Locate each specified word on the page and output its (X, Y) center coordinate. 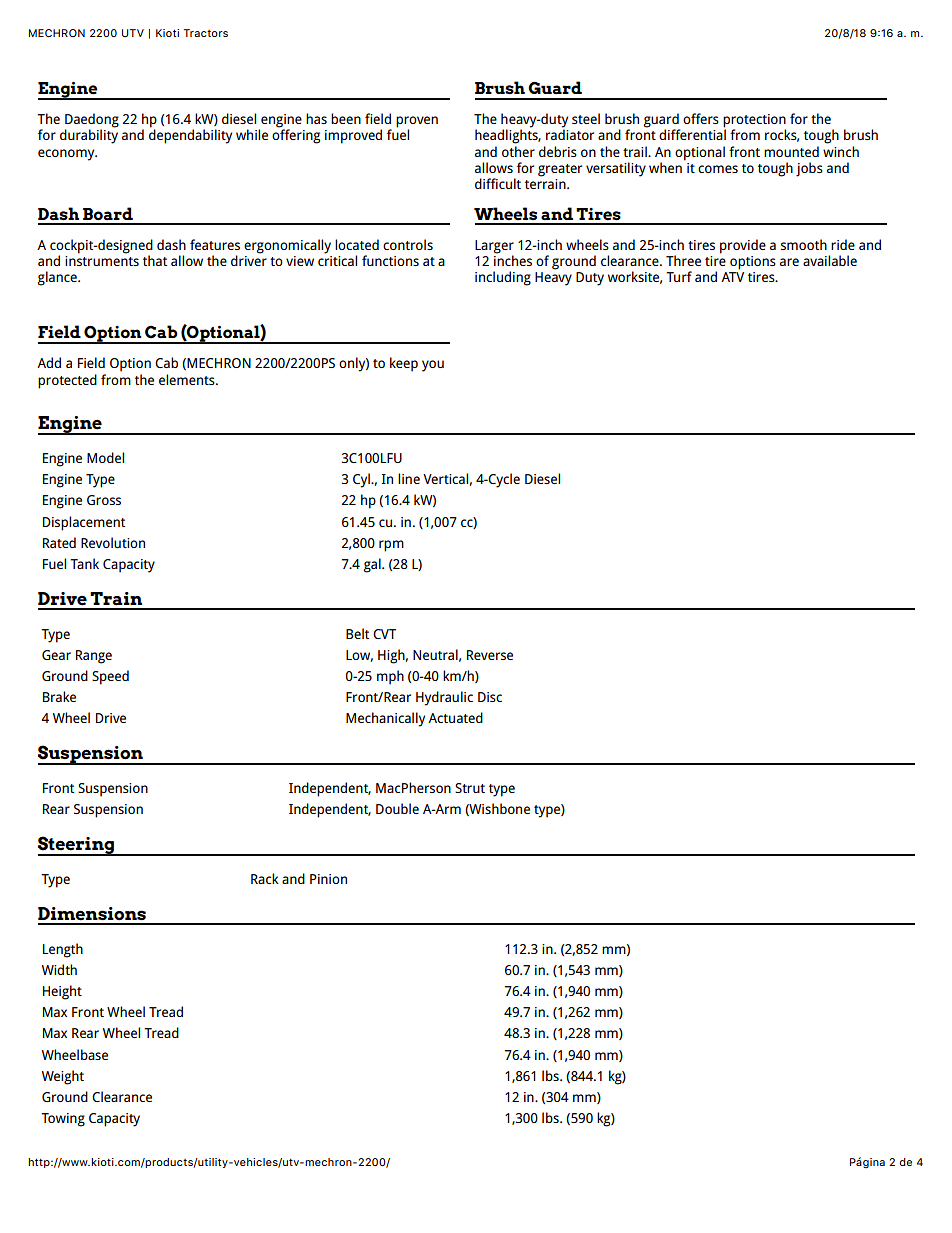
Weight (63, 1077)
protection (754, 122)
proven (417, 123)
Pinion (328, 879)
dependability (190, 136)
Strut (470, 788)
